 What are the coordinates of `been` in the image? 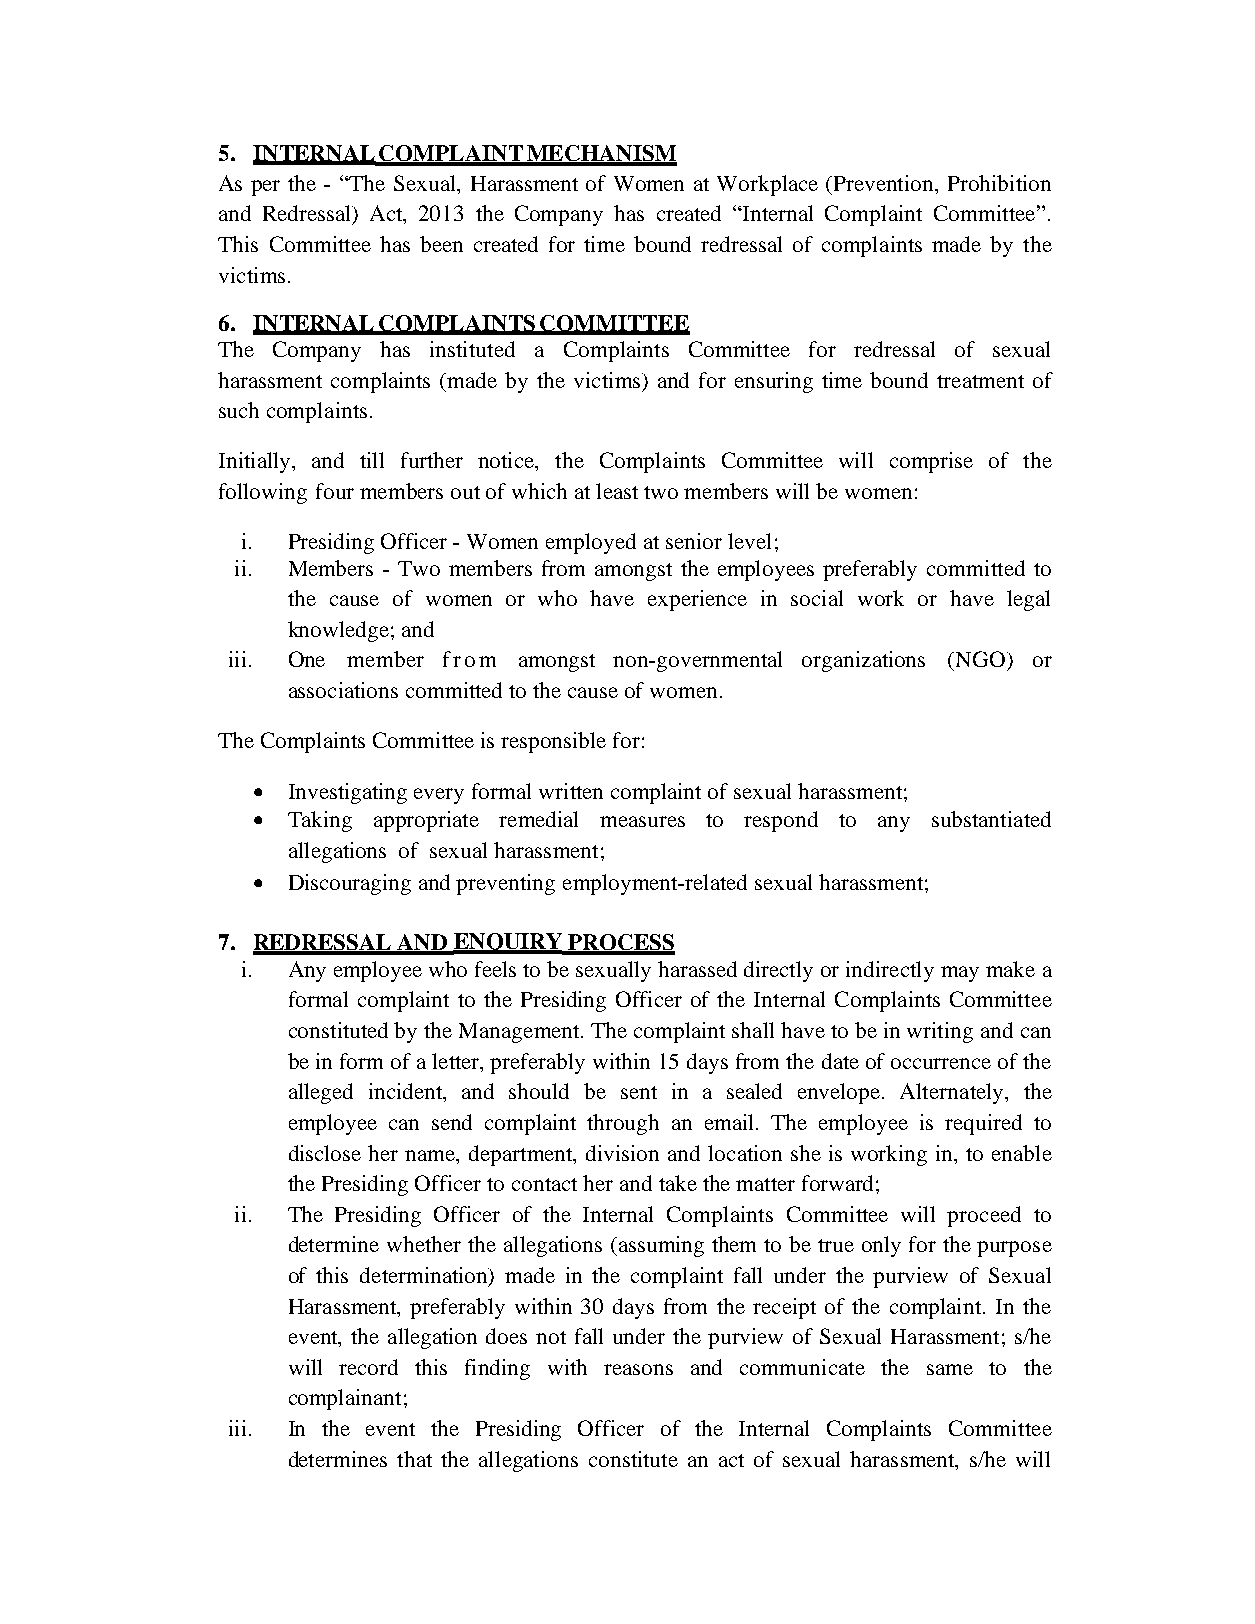 It's located at (441, 244).
